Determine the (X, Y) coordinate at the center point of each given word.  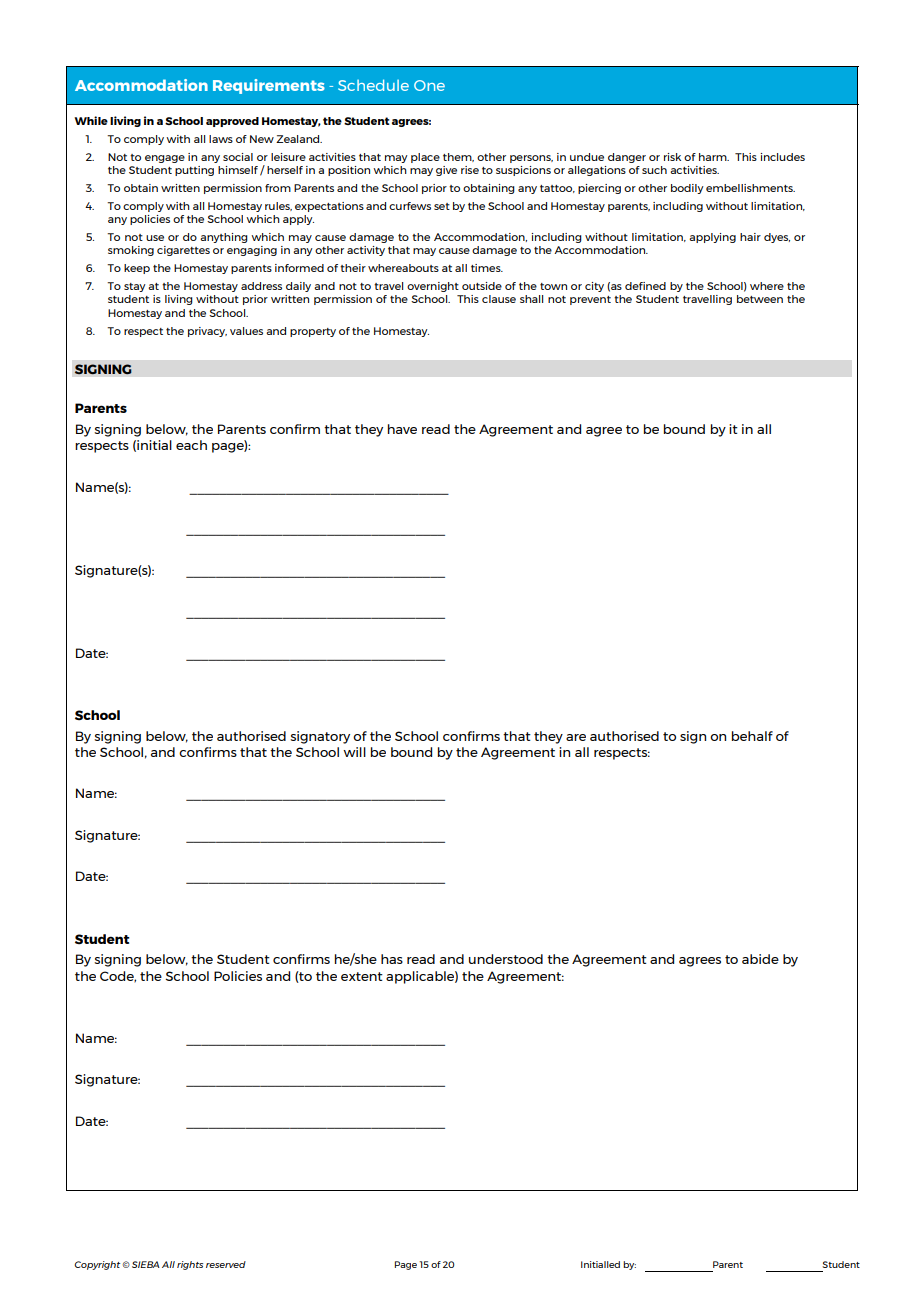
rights (190, 1265)
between (760, 299)
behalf (752, 736)
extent (362, 976)
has (392, 959)
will (354, 752)
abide (760, 959)
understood (506, 959)
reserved (226, 1264)
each (191, 445)
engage (165, 159)
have (402, 429)
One (429, 85)
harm (714, 157)
